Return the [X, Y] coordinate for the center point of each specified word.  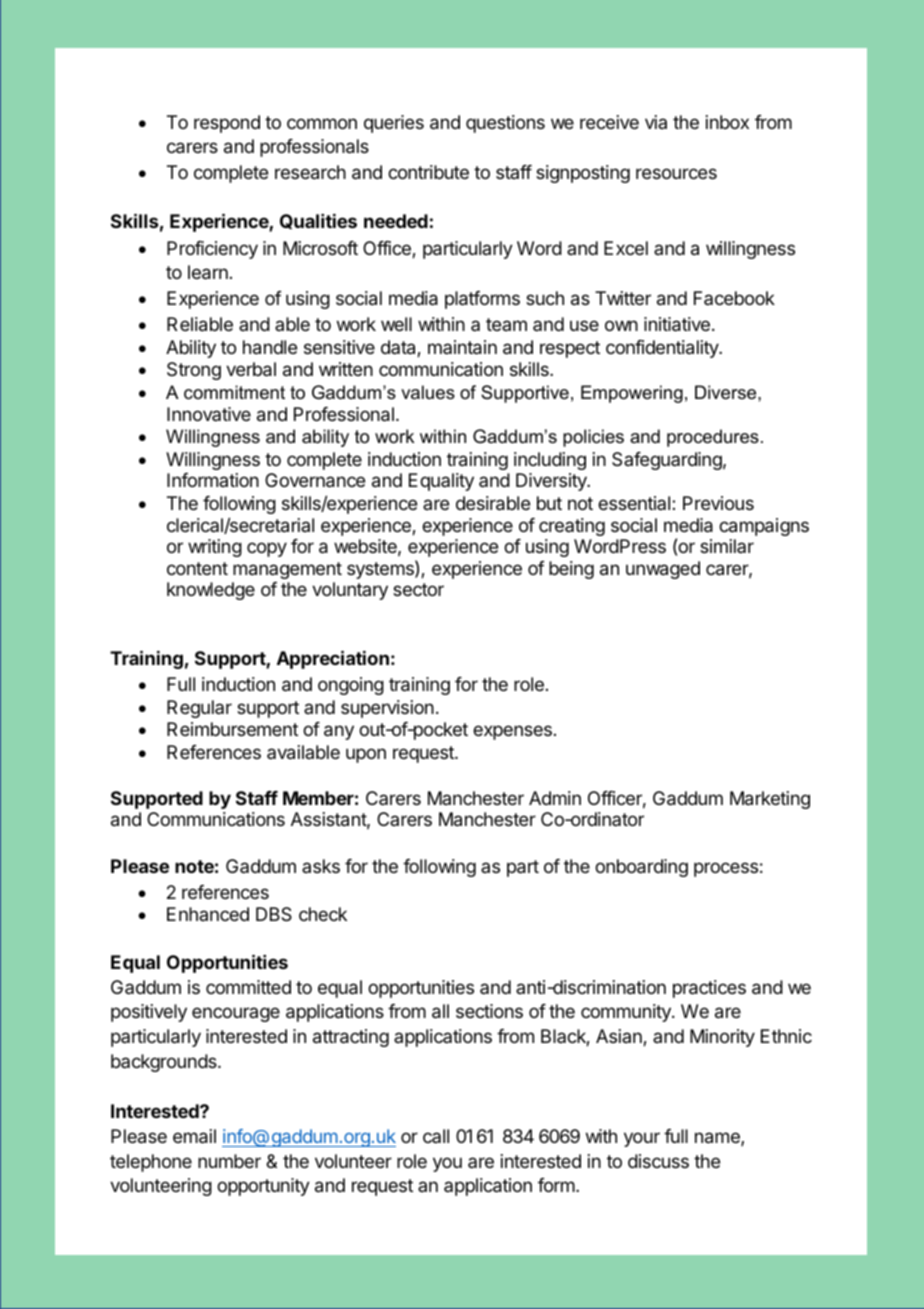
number [229, 1161]
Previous [718, 503]
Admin [555, 798]
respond [227, 124]
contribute [428, 172]
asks [321, 866]
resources [676, 173]
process [726, 869]
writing [215, 548]
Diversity [552, 482]
